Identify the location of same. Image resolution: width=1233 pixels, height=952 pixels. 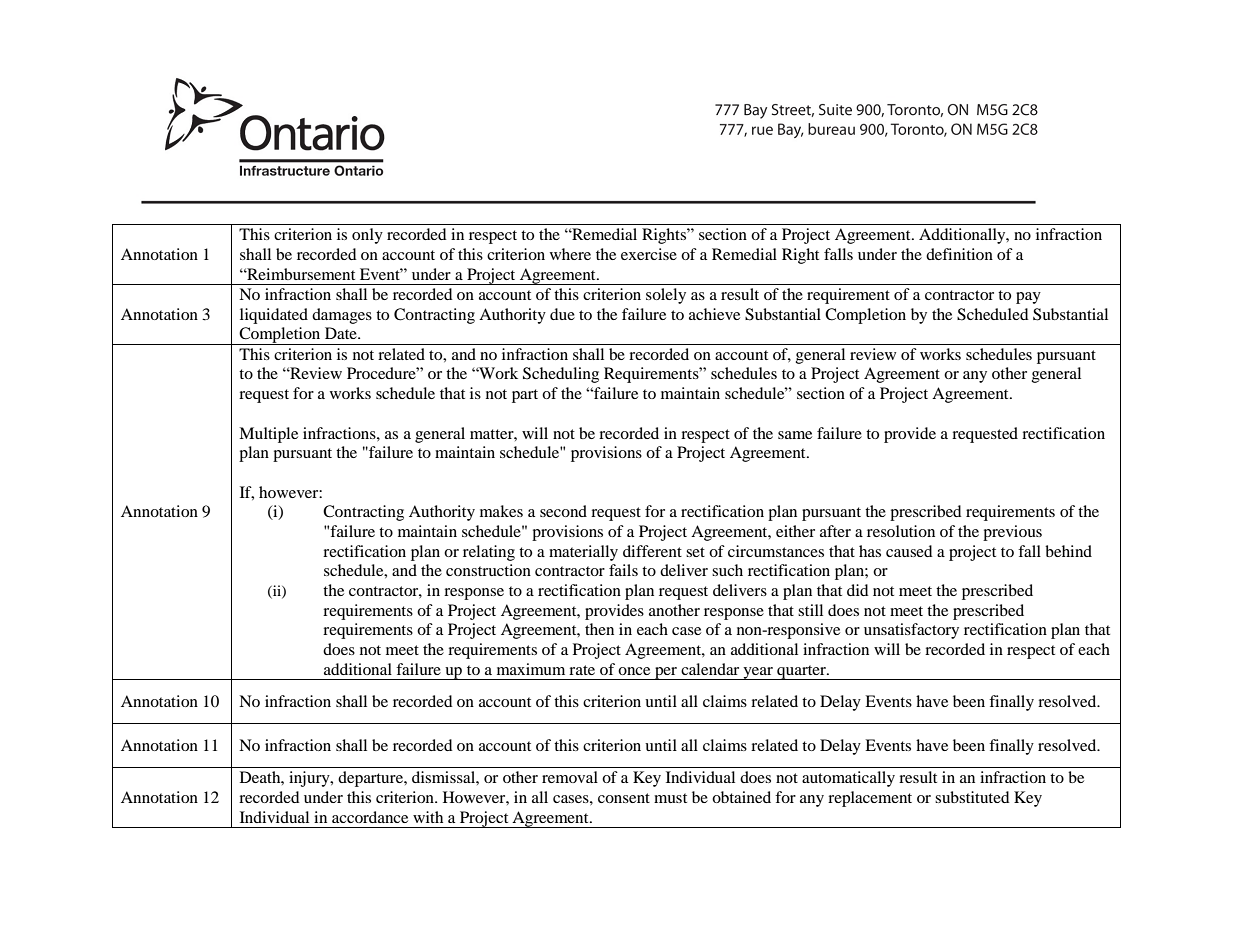
(795, 435).
